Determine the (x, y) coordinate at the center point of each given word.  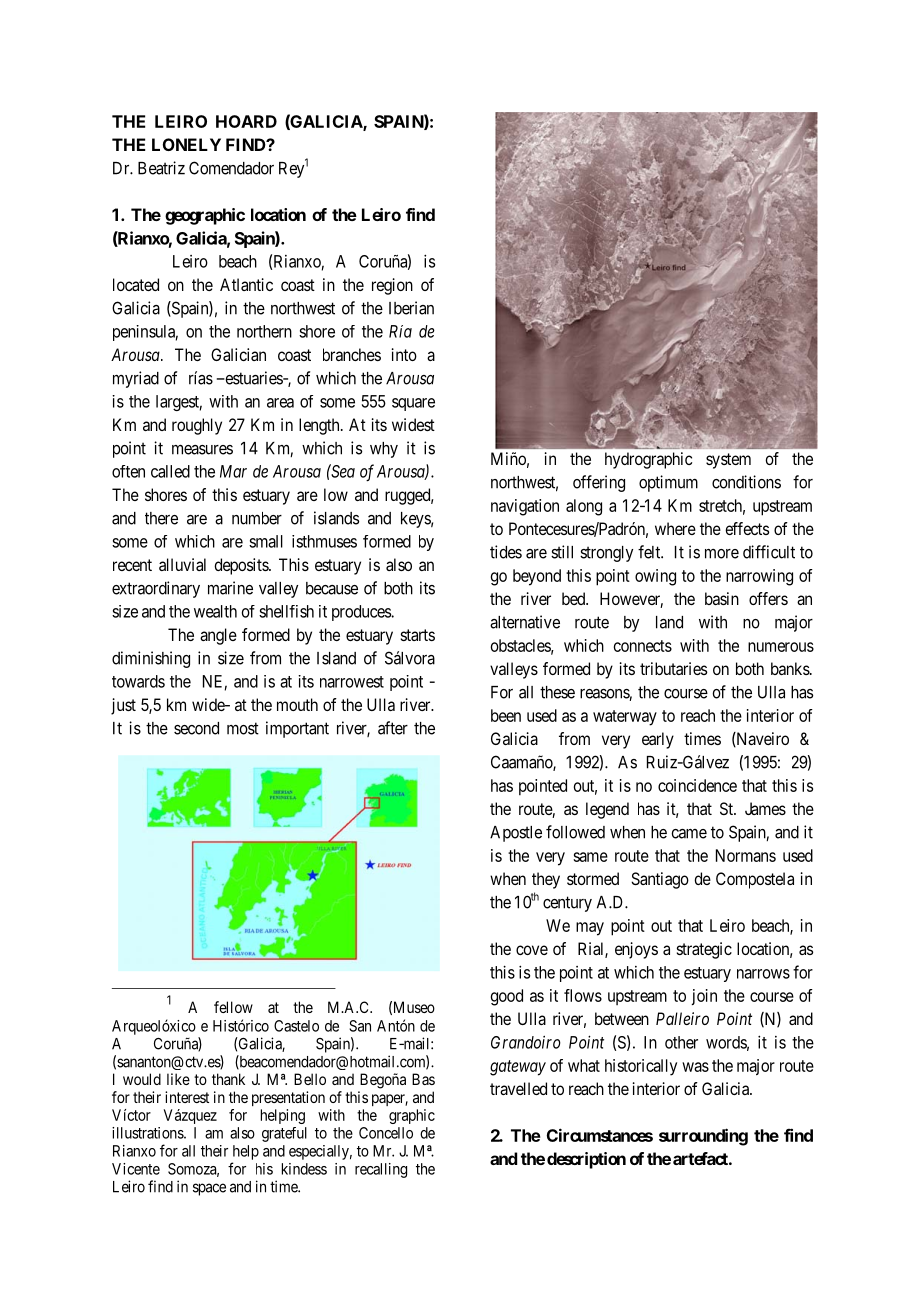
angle (218, 636)
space (209, 1189)
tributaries (673, 668)
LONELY (186, 144)
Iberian (411, 308)
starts (418, 635)
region (392, 286)
